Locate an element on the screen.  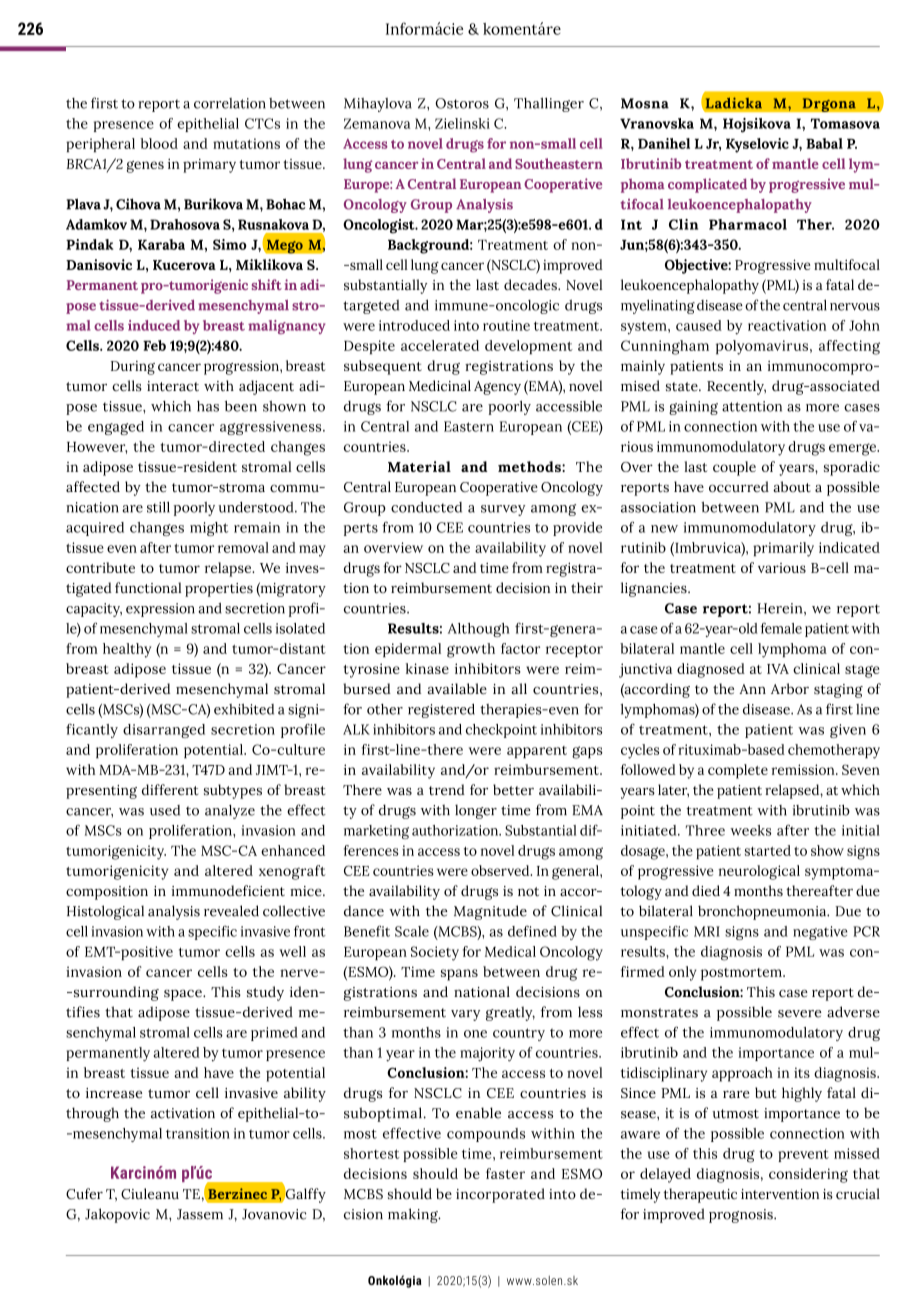
primary is located at coordinates (209, 166).
